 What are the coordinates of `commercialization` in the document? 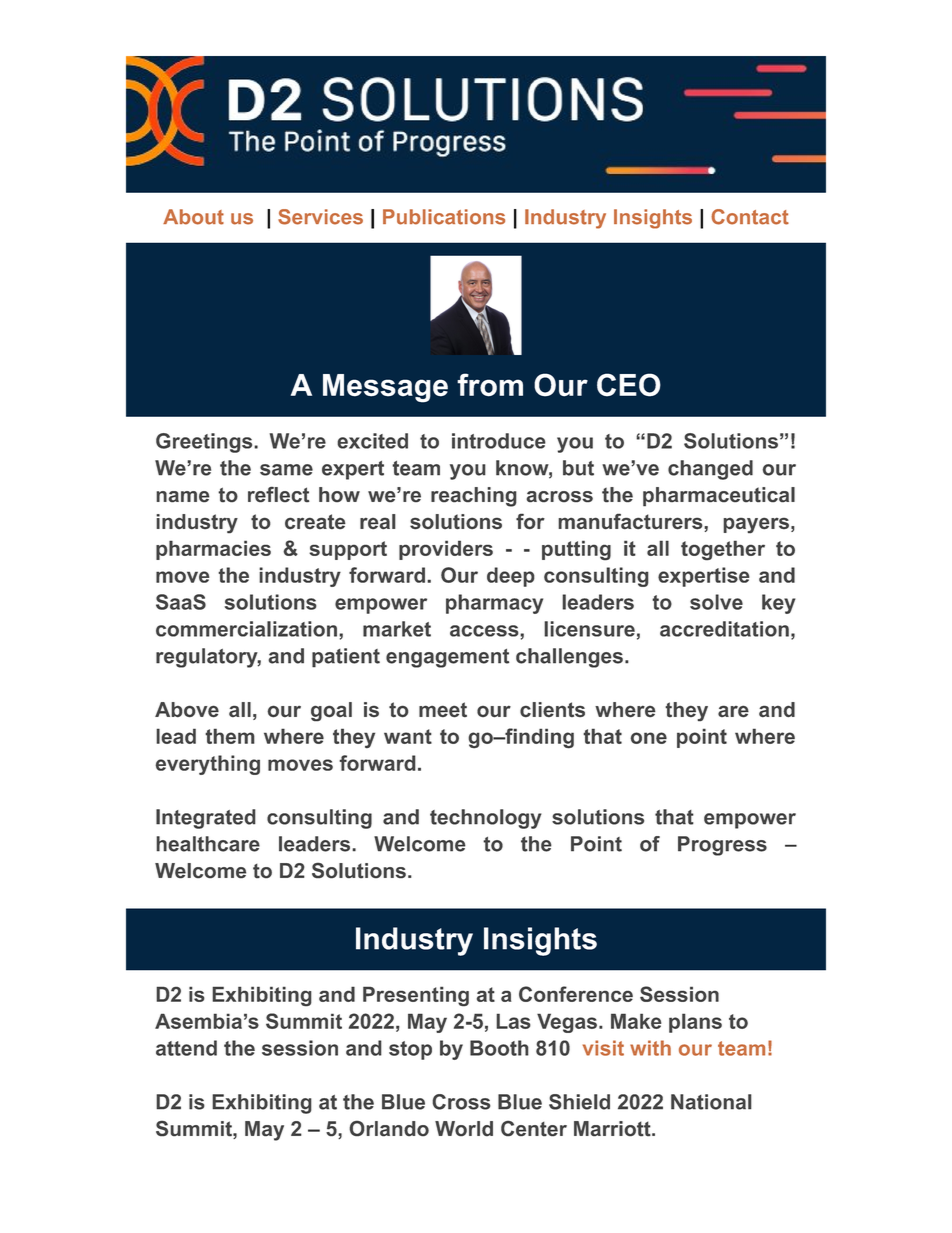 It's located at (246, 629).
